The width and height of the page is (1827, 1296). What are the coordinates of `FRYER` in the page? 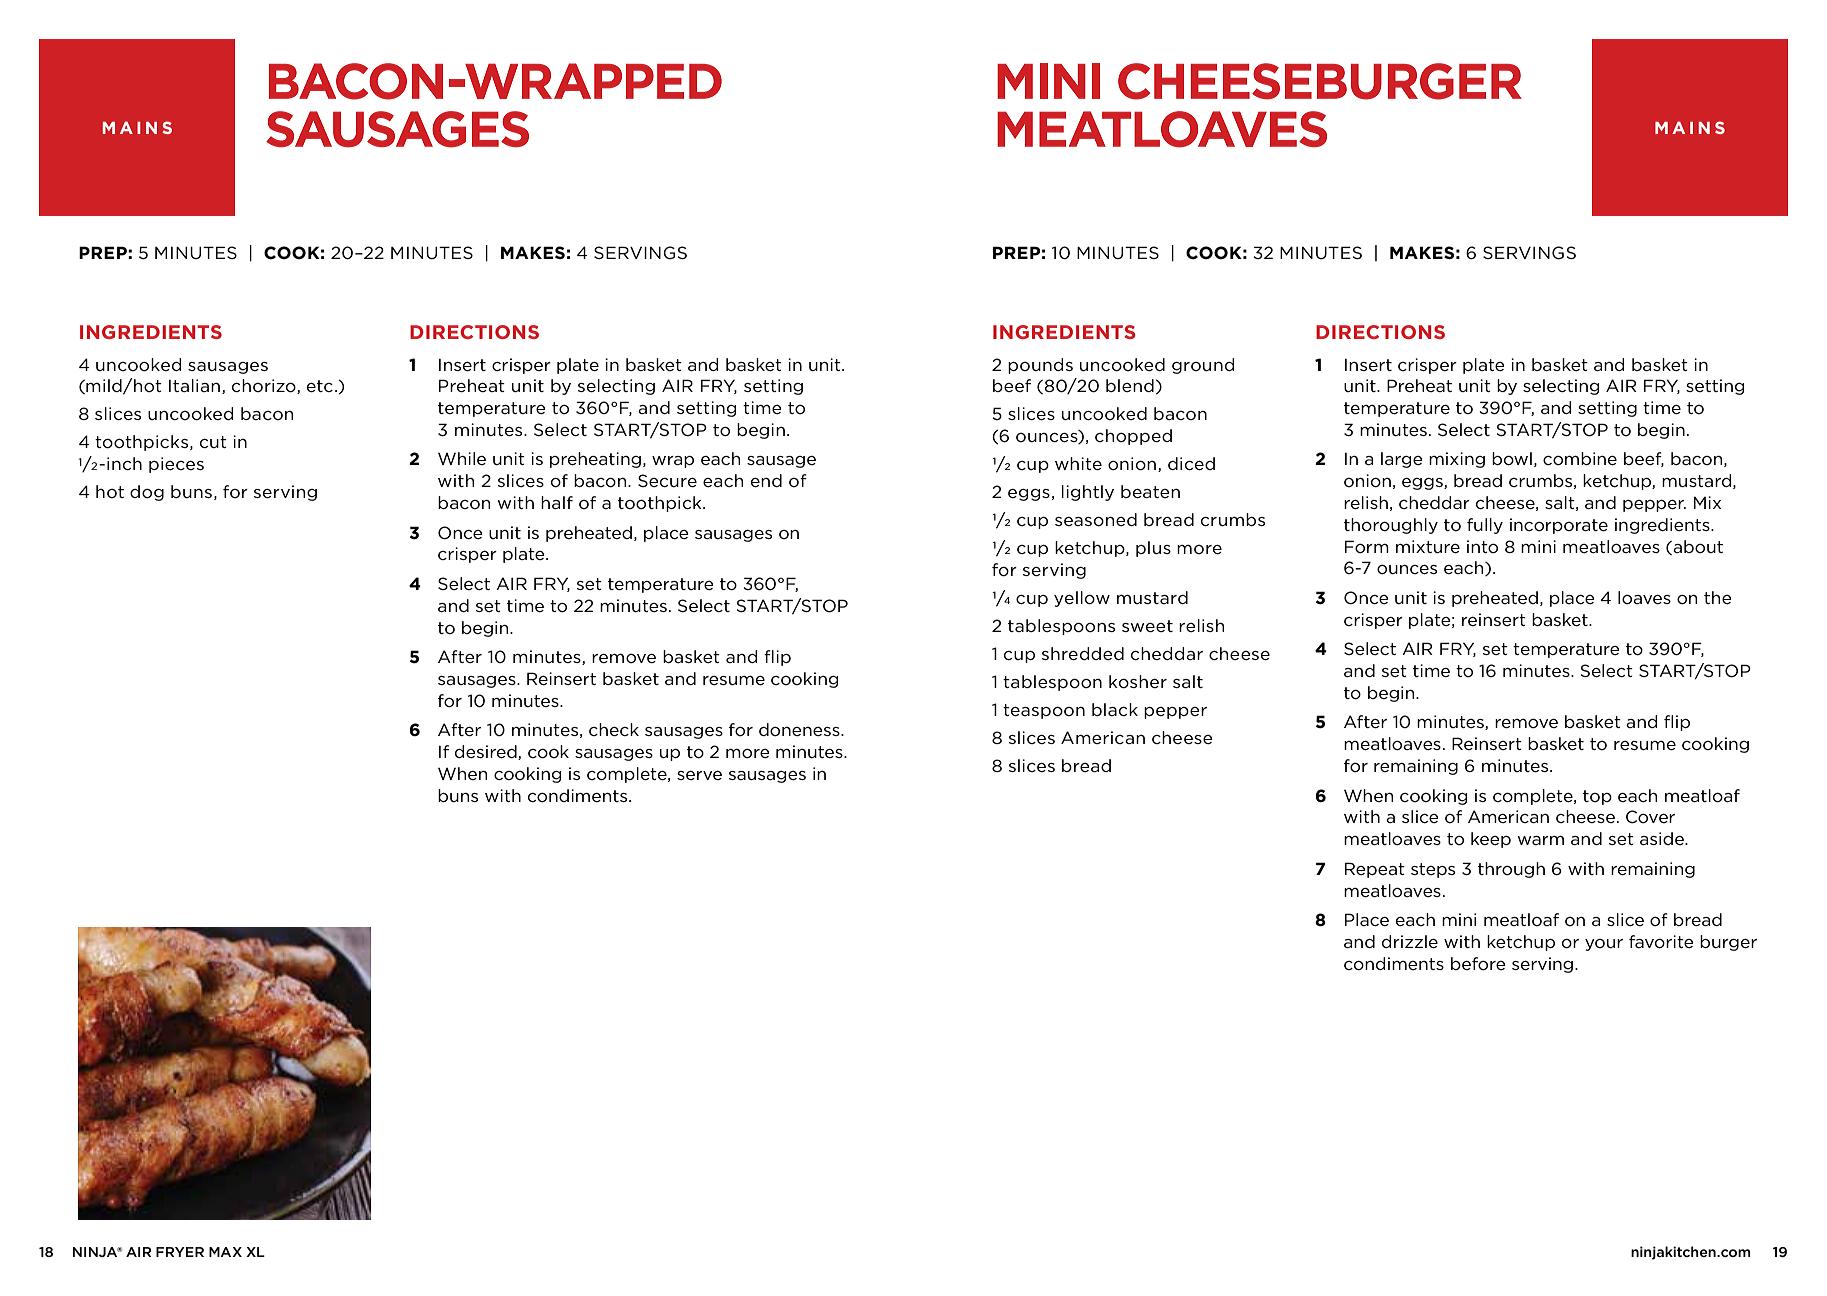 It's located at (180, 1252).
